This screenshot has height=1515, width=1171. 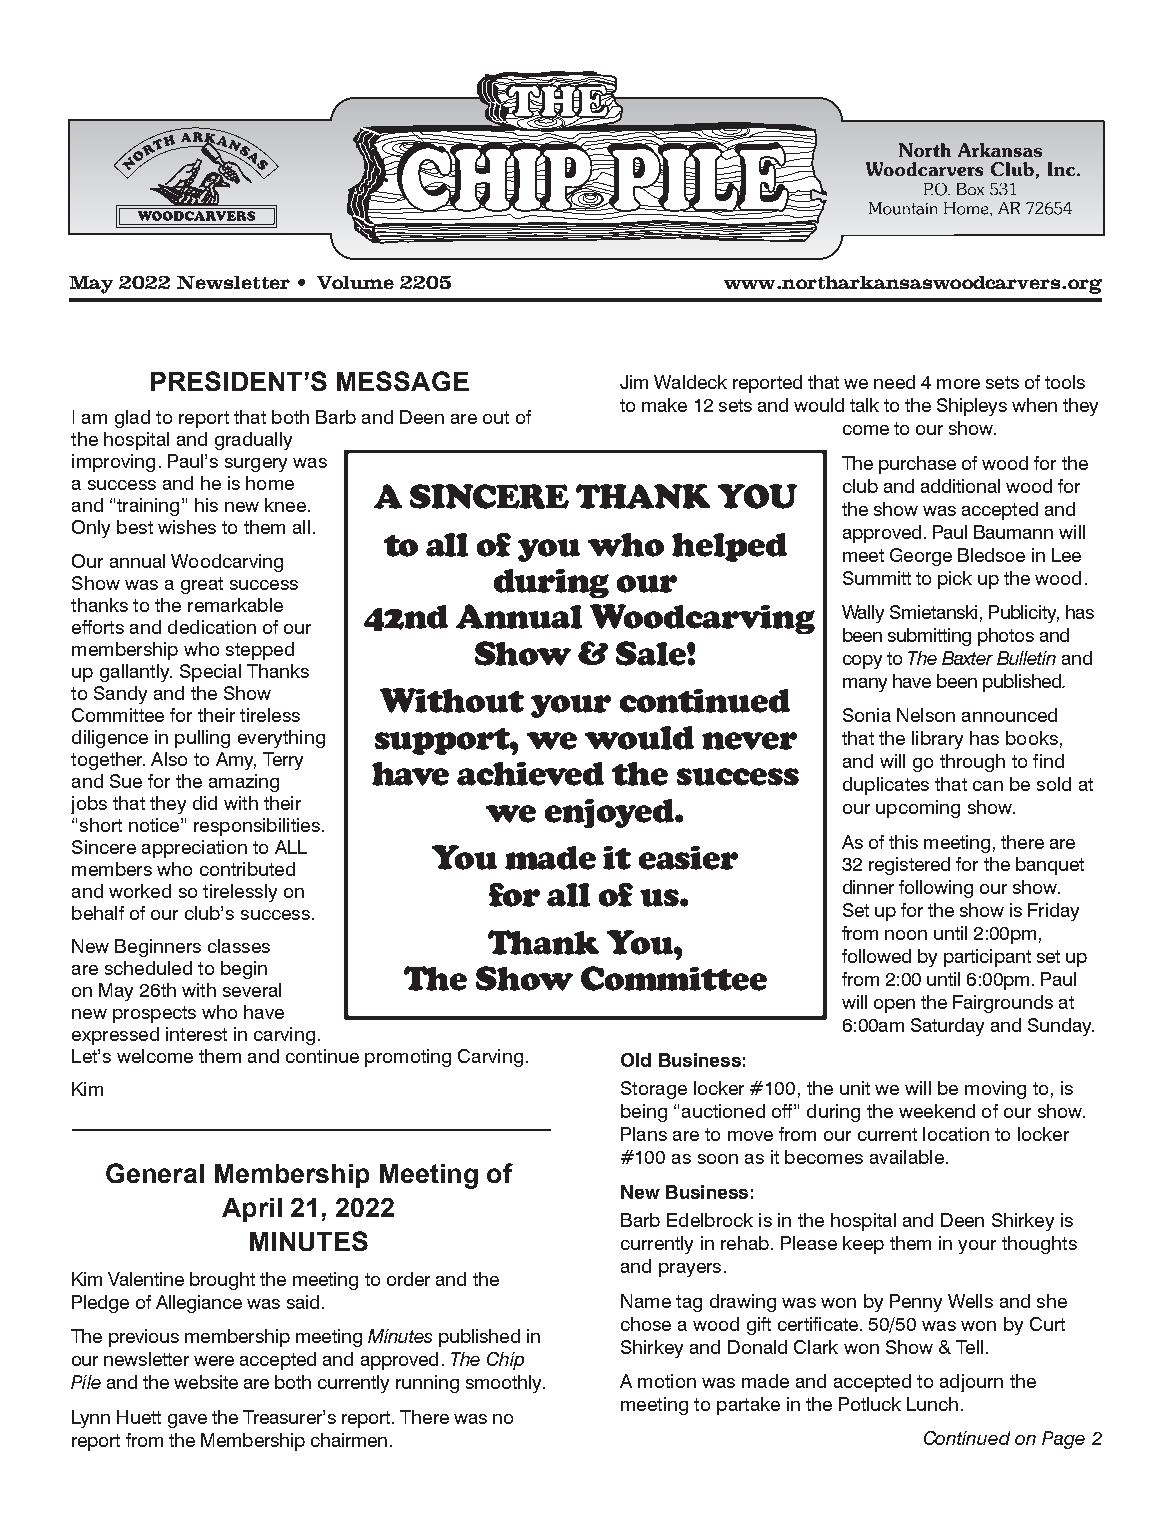 What do you see at coordinates (194, 849) in the screenshot?
I see `appreciation` at bounding box center [194, 849].
